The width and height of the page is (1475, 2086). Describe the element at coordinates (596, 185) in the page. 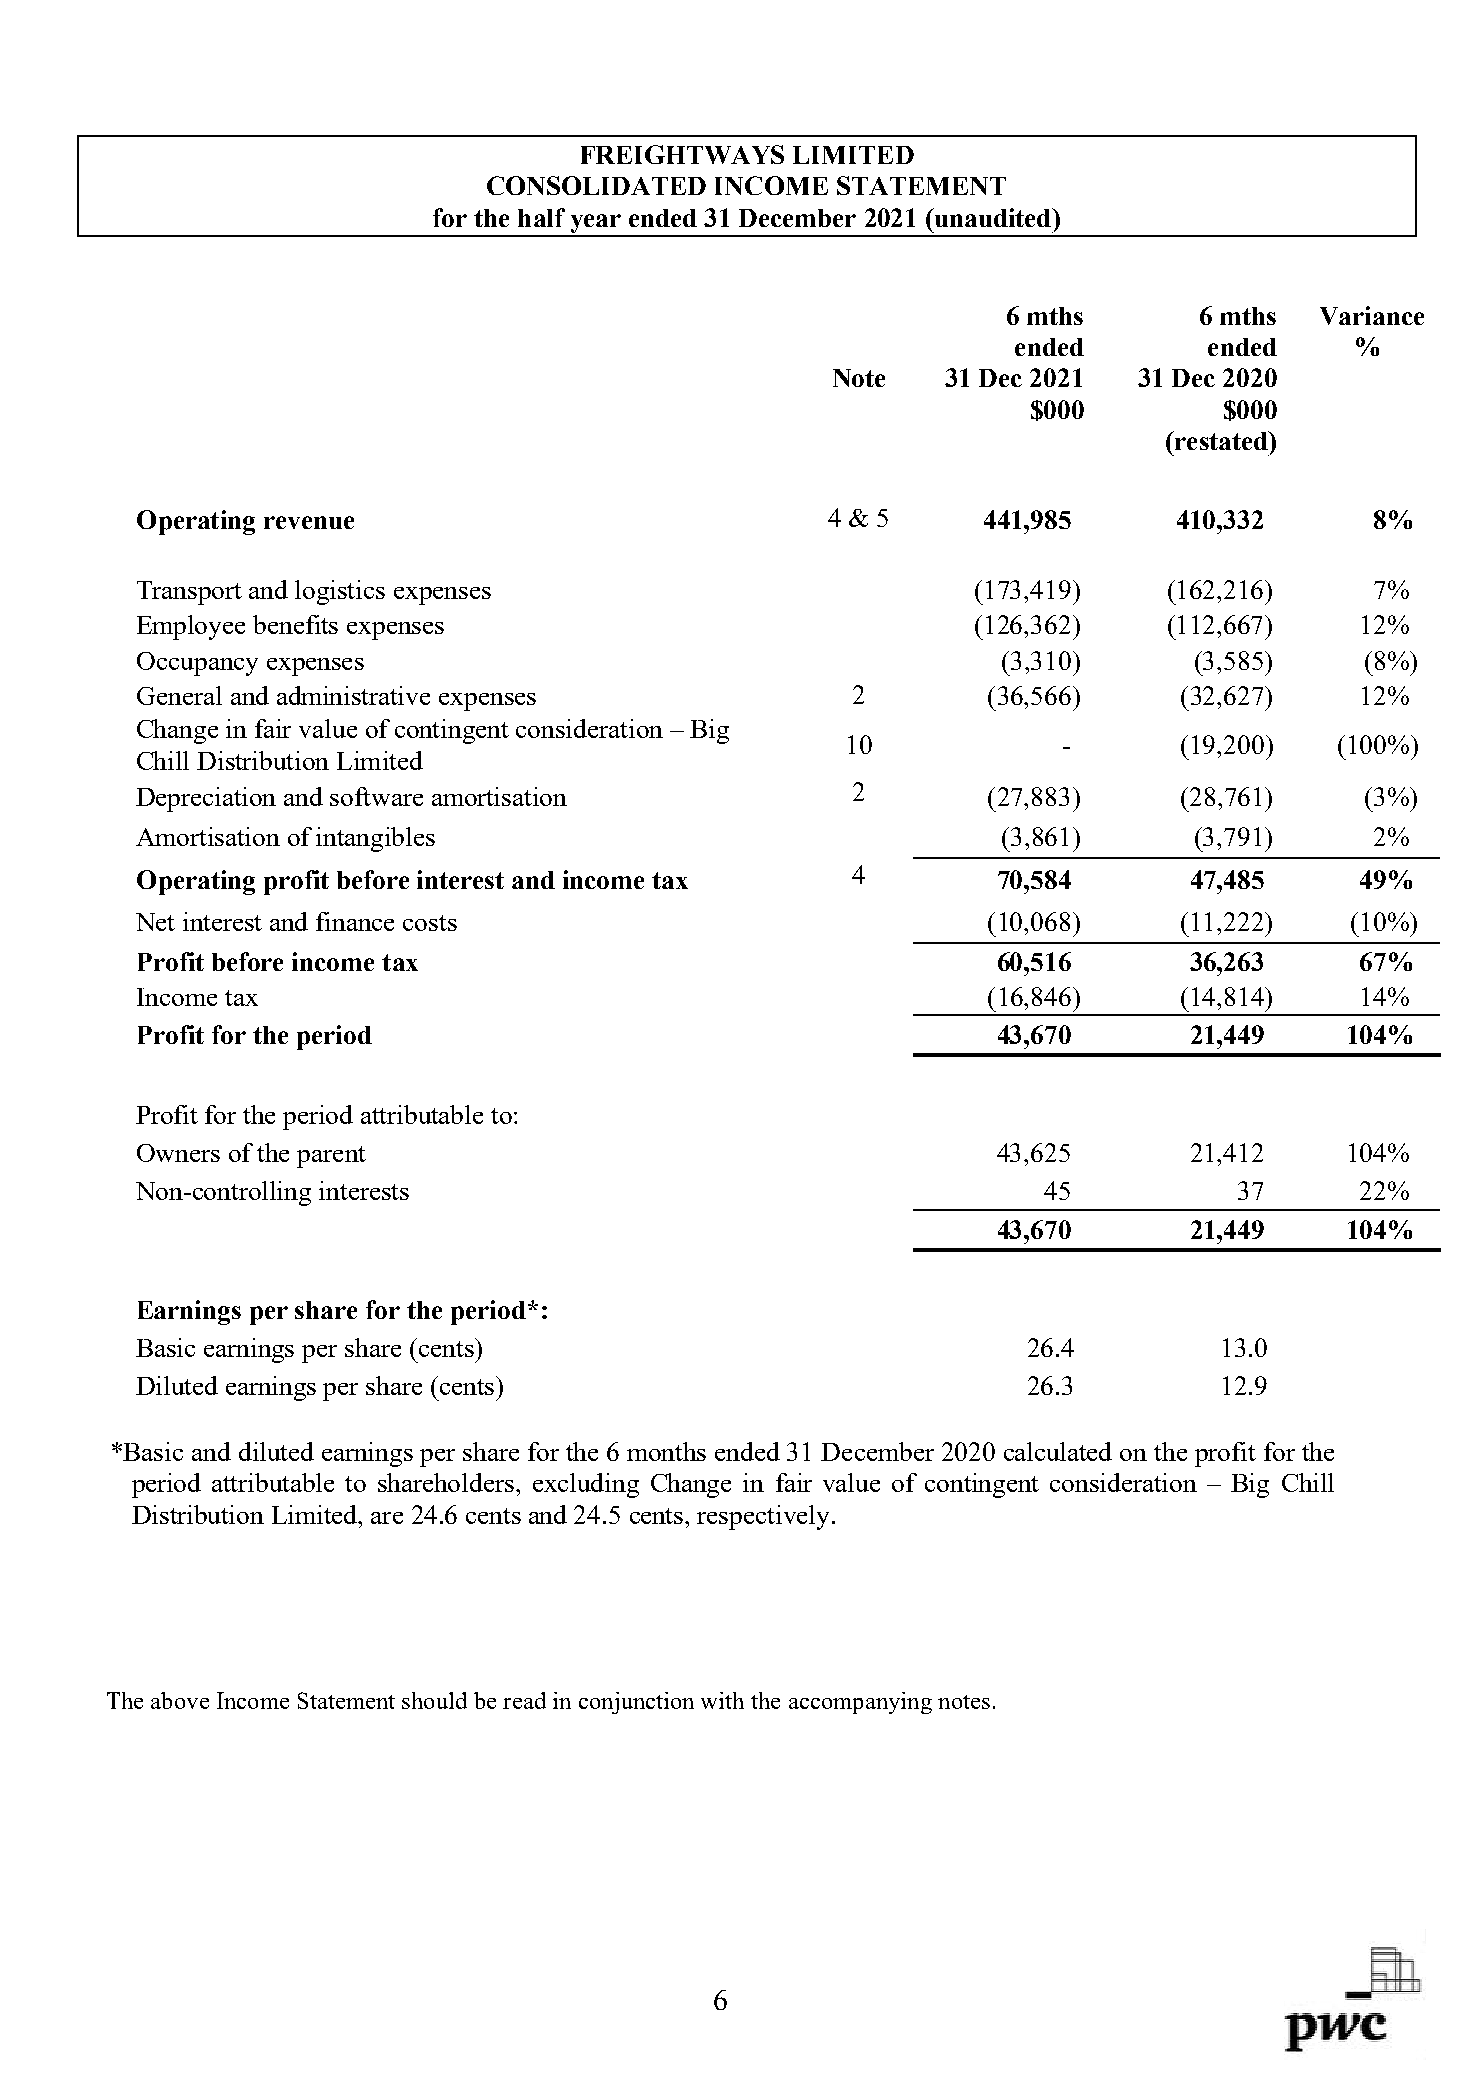

I see `CONSOLIDATED` at that location.
